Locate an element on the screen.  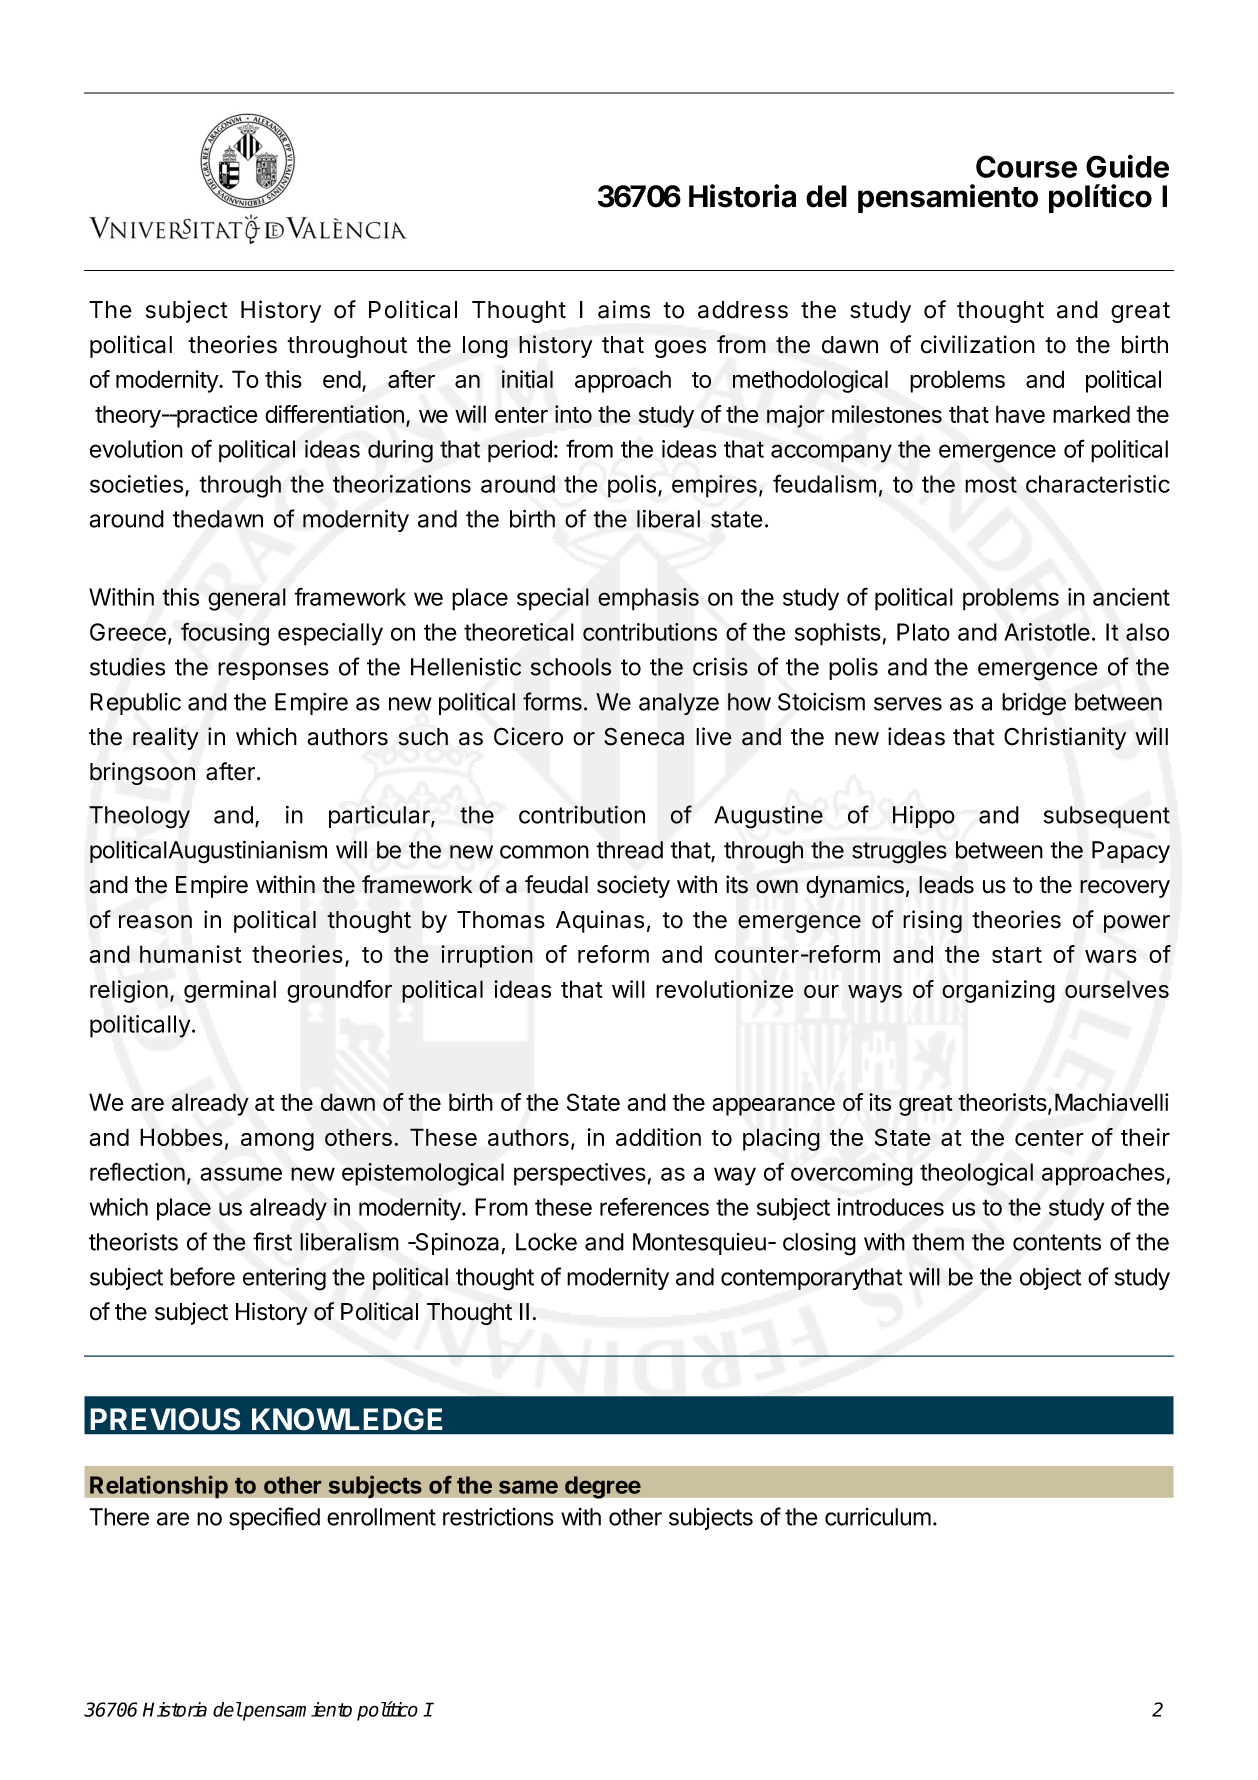
Course is located at coordinates (1026, 166).
